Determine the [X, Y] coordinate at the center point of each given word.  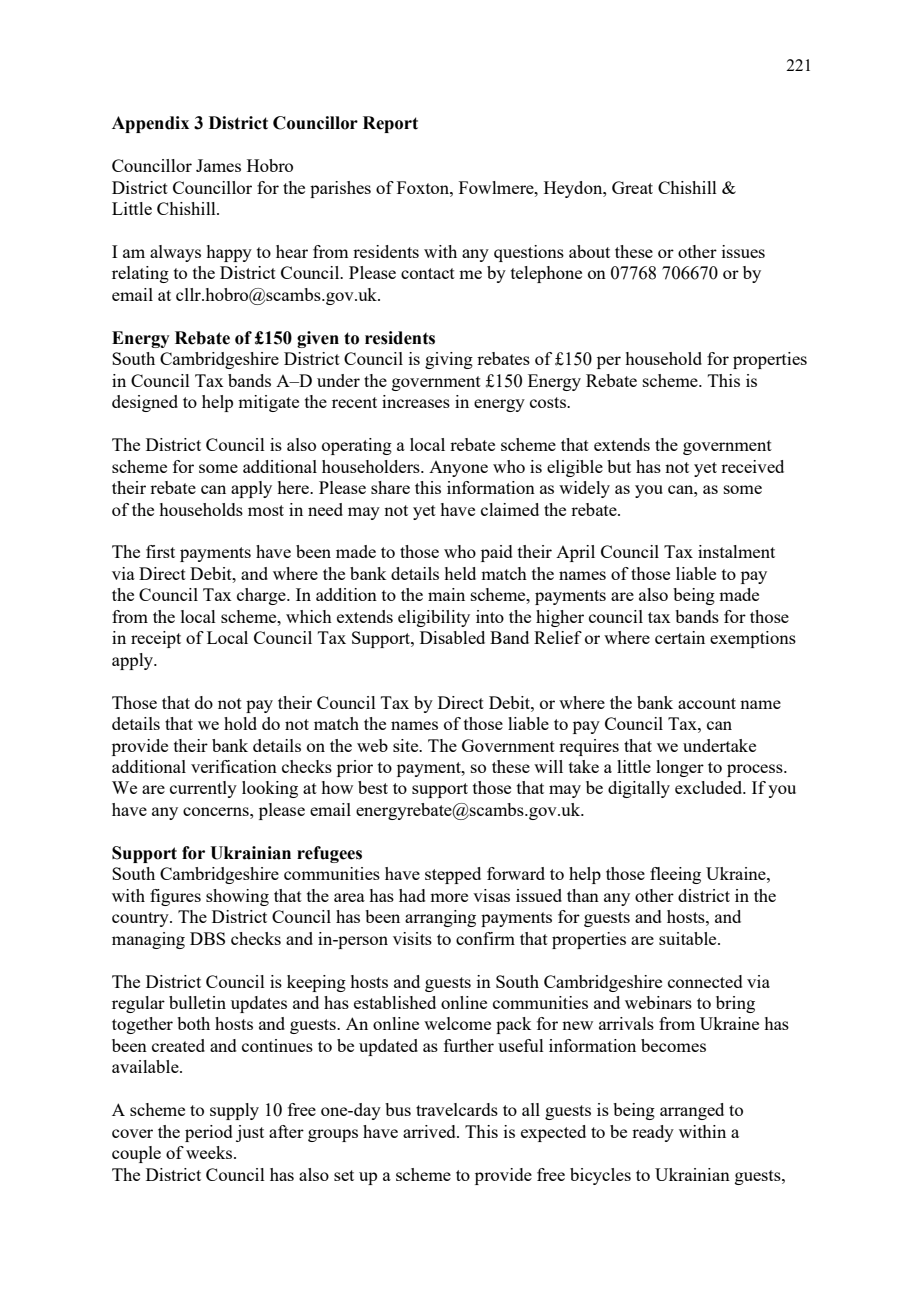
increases [416, 401]
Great [632, 187]
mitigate [268, 403]
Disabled [452, 637]
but [619, 466]
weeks [210, 1152]
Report [390, 124]
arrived [430, 1131]
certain [680, 637]
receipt [156, 639]
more [449, 897]
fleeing [675, 875]
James [218, 165]
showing [237, 897]
